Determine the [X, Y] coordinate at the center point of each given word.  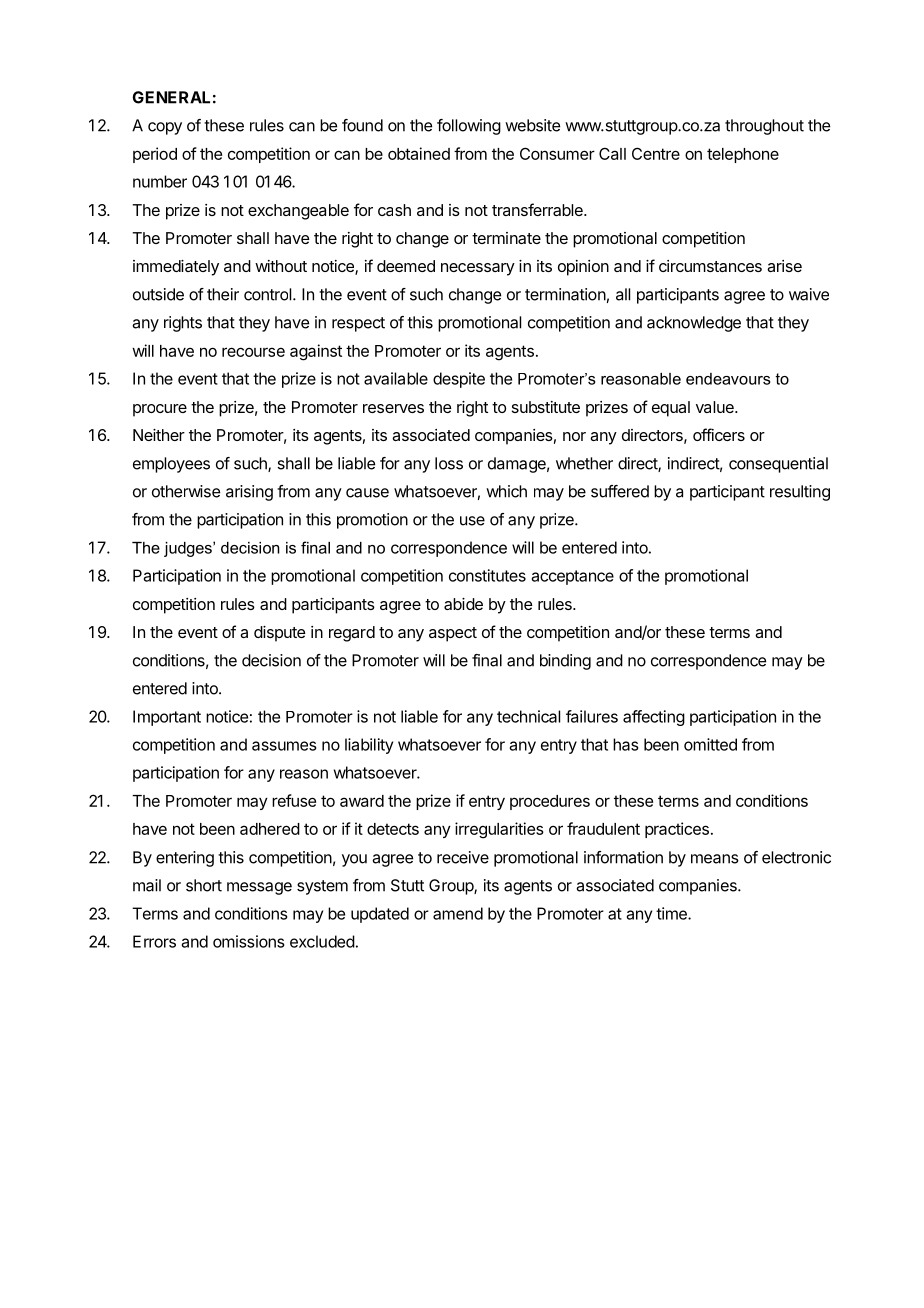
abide [463, 604]
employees [171, 465]
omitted [710, 744]
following [469, 127]
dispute [280, 634]
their [223, 294]
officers [719, 434]
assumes [284, 746]
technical [528, 716]
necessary [478, 269]
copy [165, 128]
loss [449, 463]
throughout [764, 127]
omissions [249, 941]
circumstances [710, 266]
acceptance [573, 577]
